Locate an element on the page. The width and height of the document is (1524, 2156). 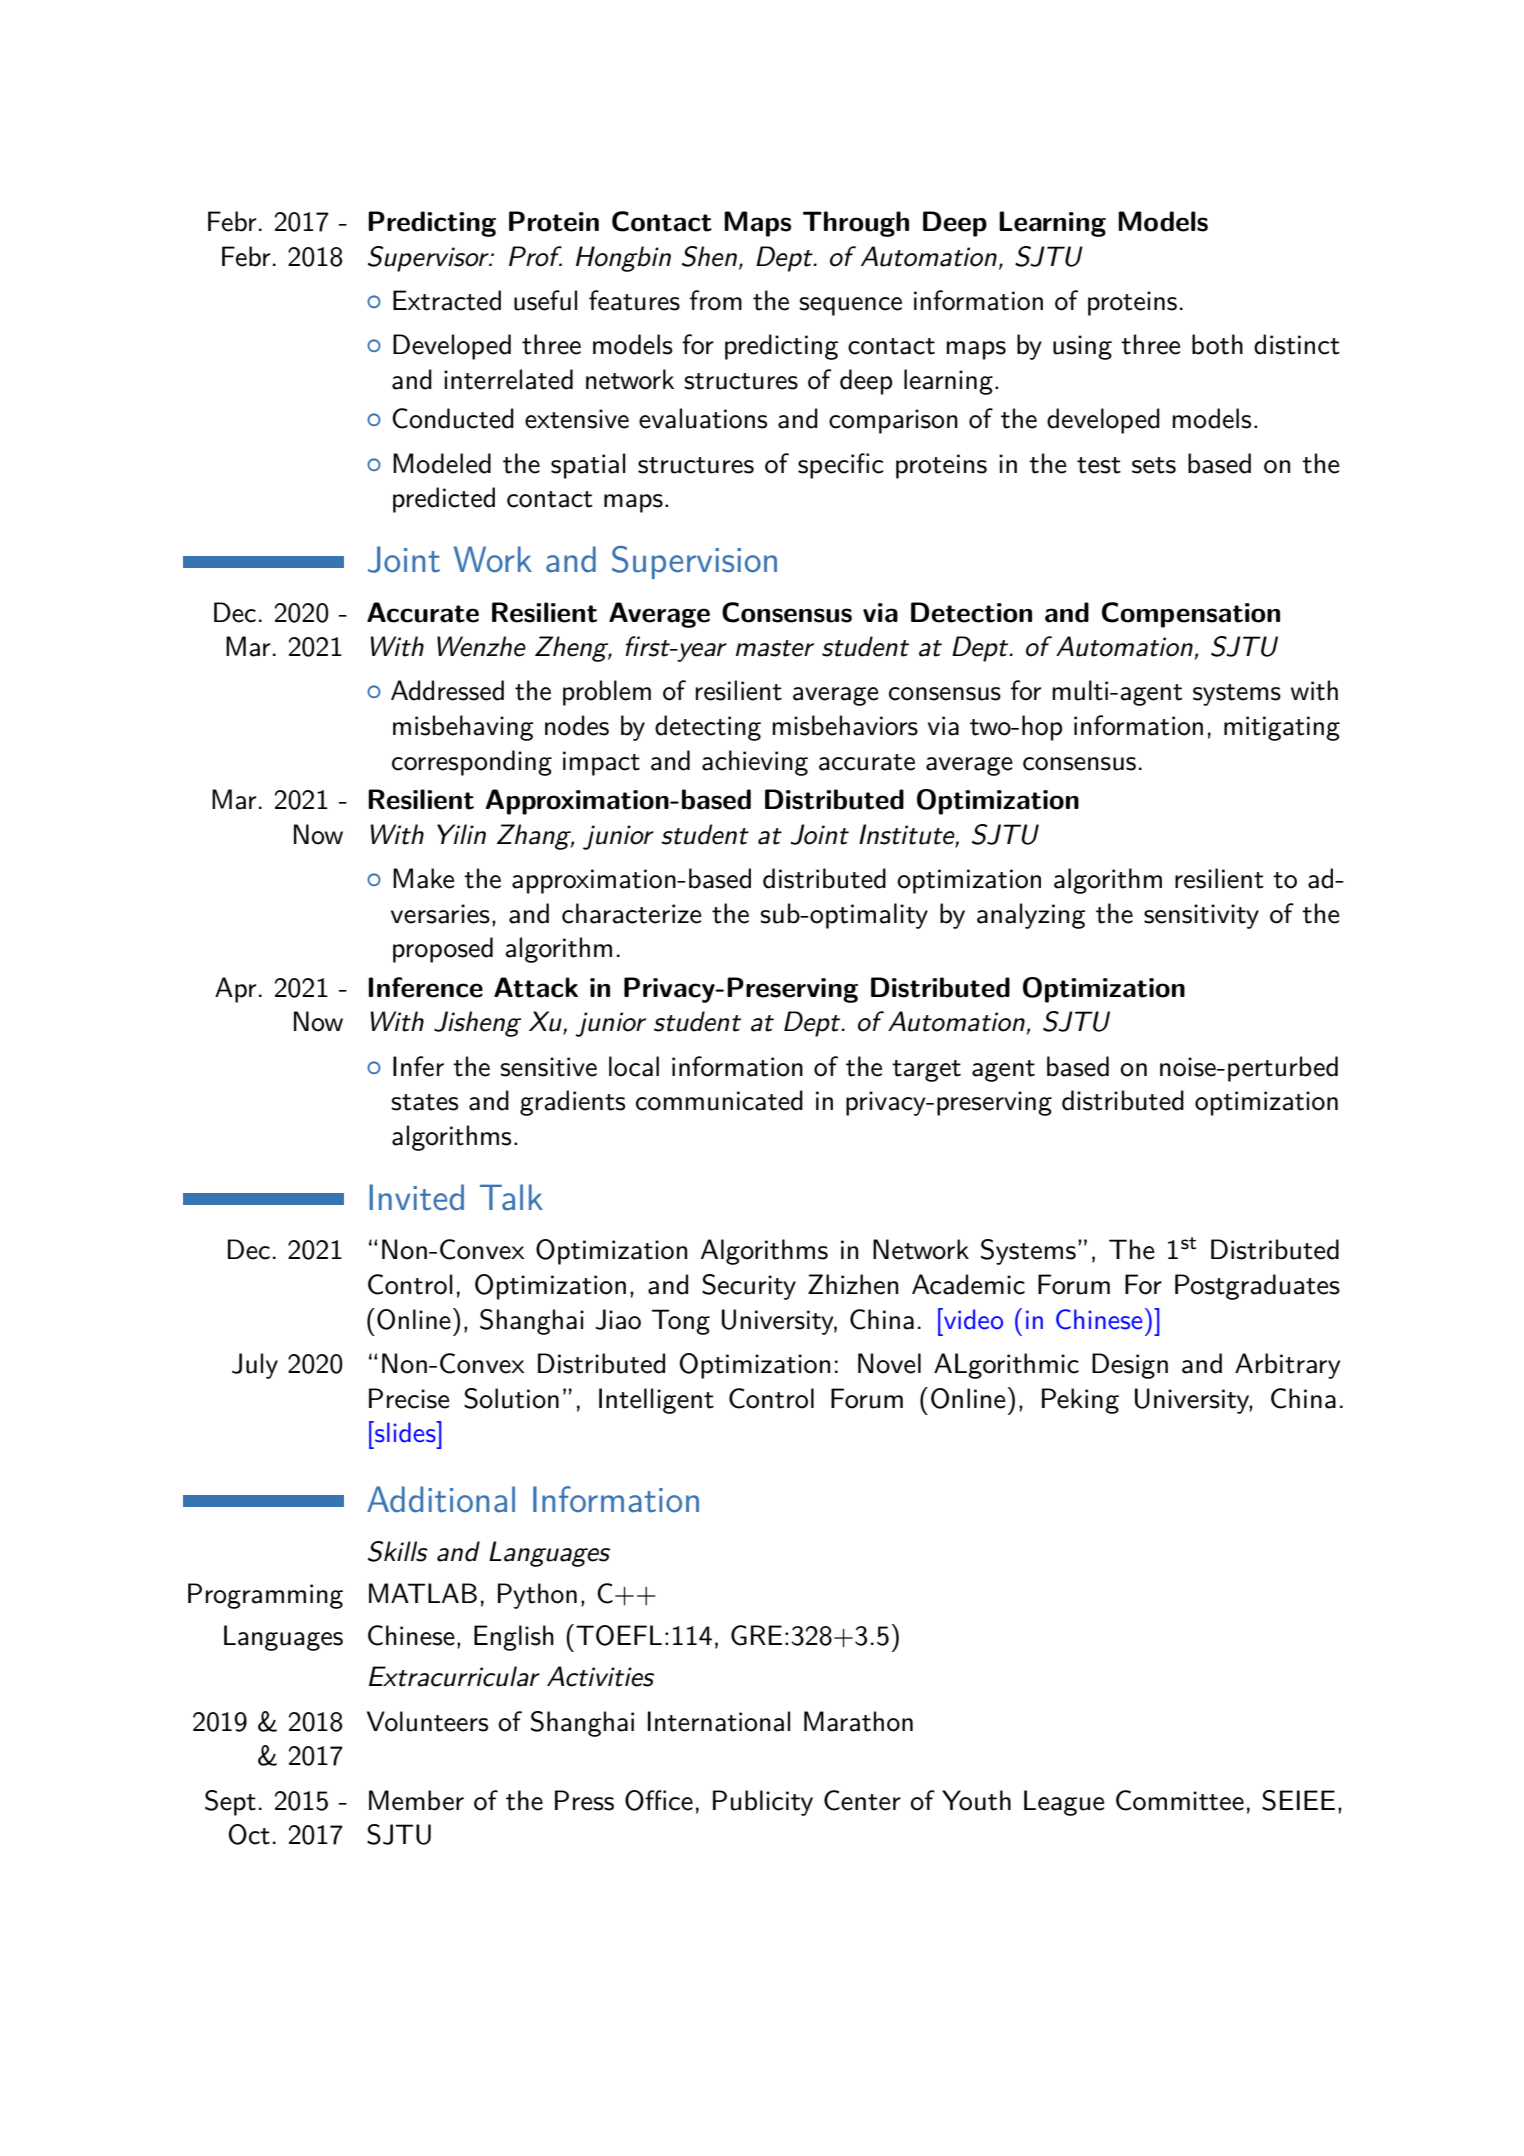
Security is located at coordinates (749, 1287).
